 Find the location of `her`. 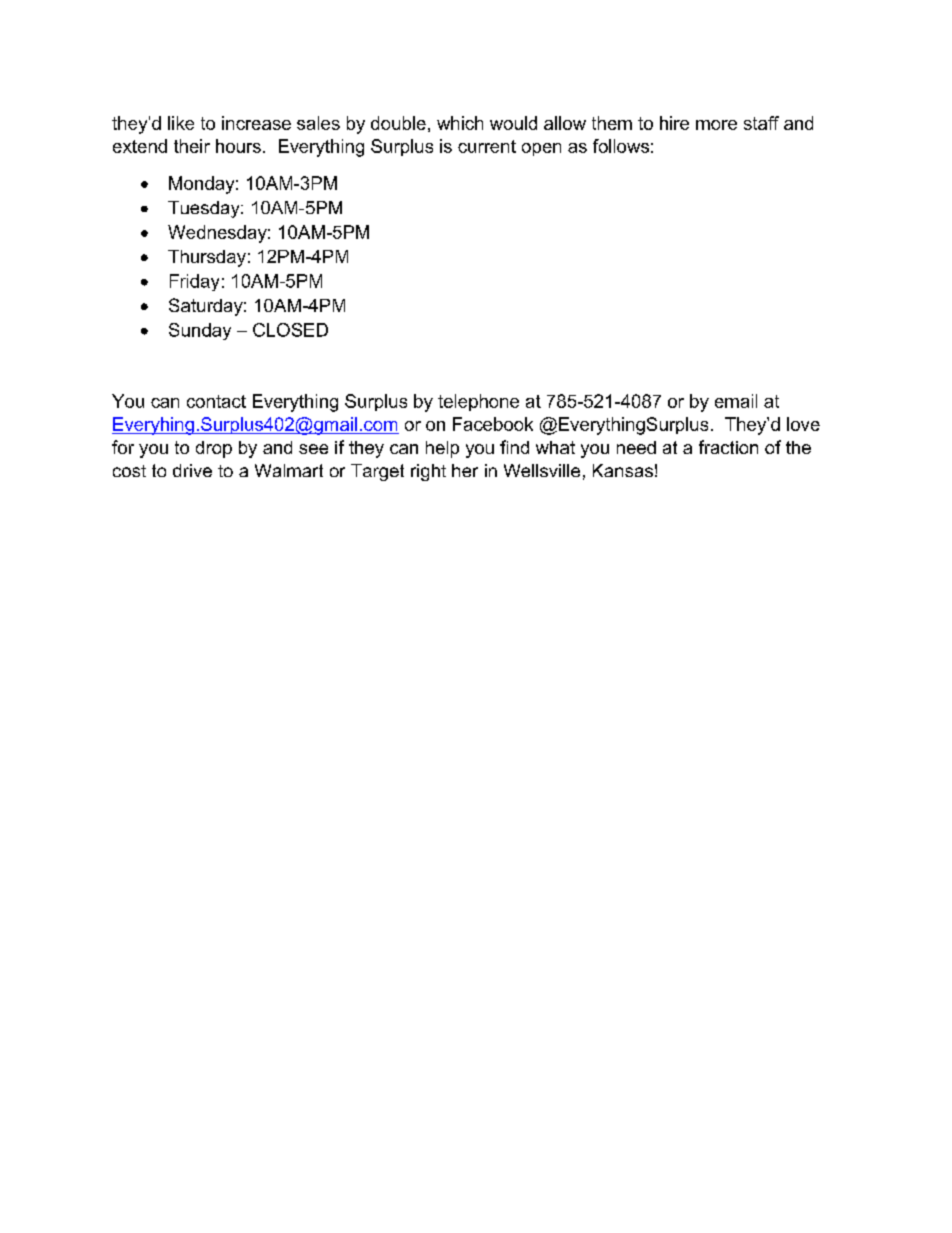

her is located at coordinates (465, 470).
